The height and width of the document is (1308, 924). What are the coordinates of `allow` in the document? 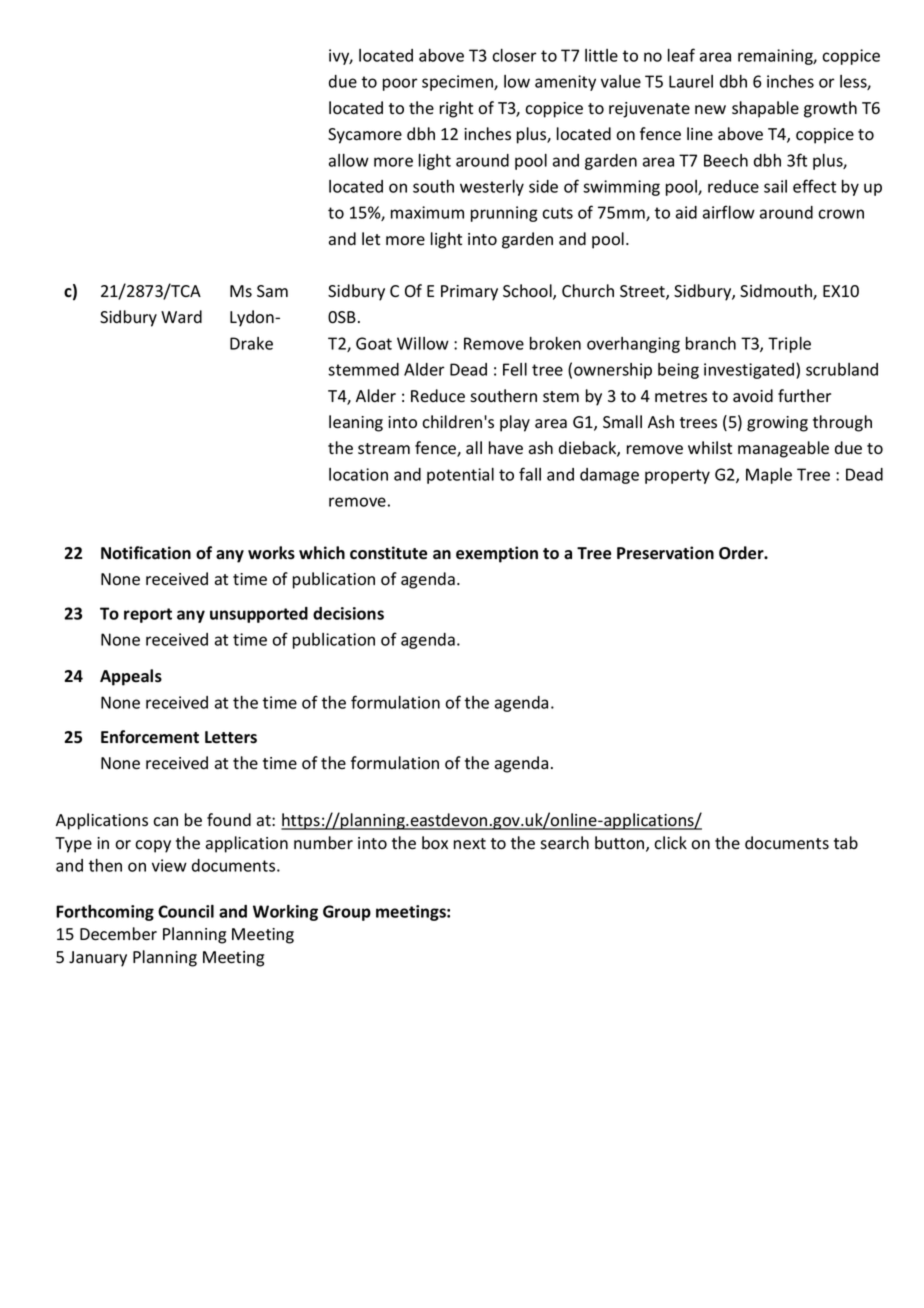 It's located at (349, 160).
